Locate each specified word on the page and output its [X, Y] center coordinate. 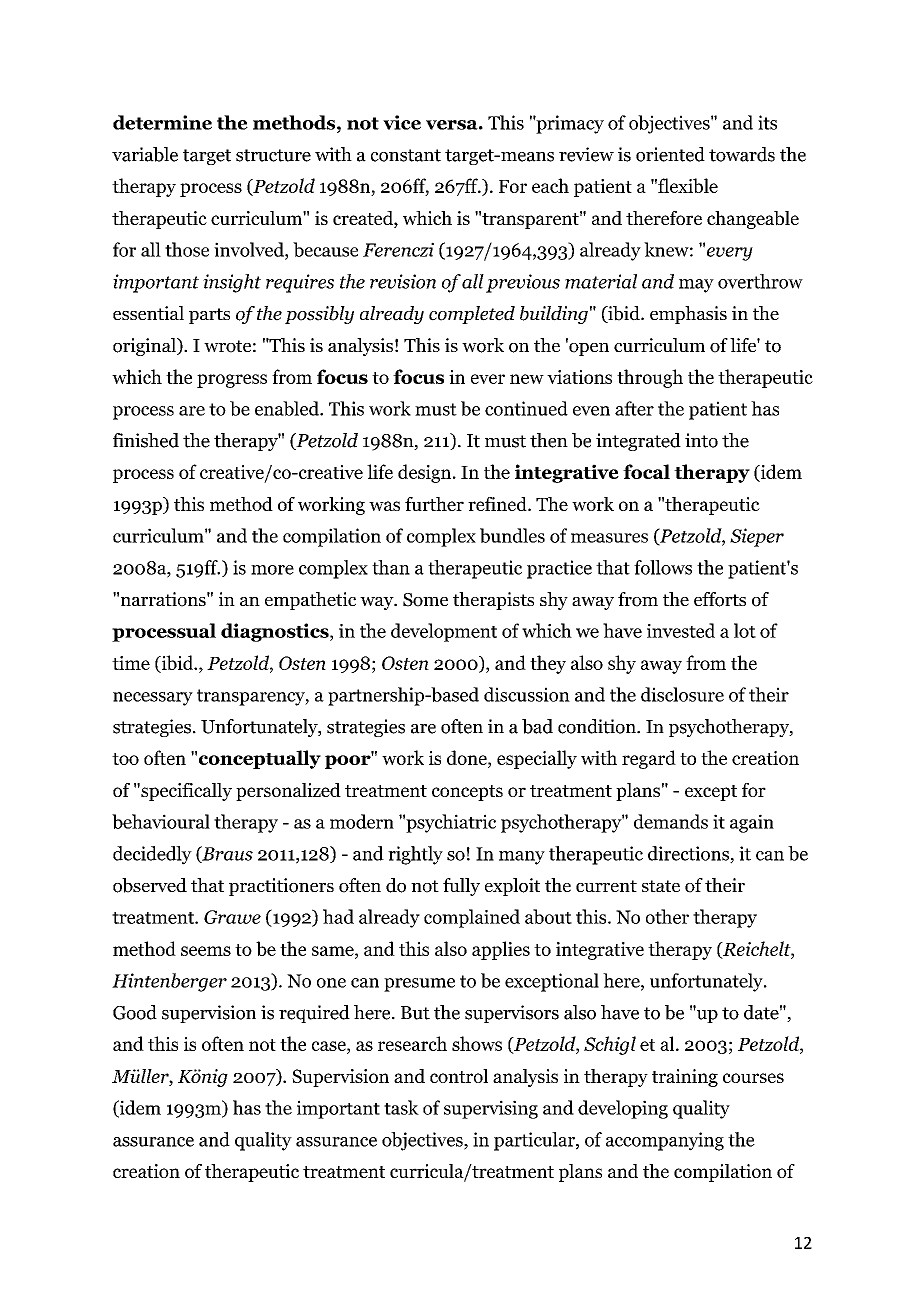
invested [681, 630]
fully [461, 887]
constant [406, 155]
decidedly [152, 855]
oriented [670, 154]
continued [526, 408]
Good [135, 1012]
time [131, 663]
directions [689, 854]
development [444, 632]
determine [162, 122]
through [650, 378]
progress [232, 381]
